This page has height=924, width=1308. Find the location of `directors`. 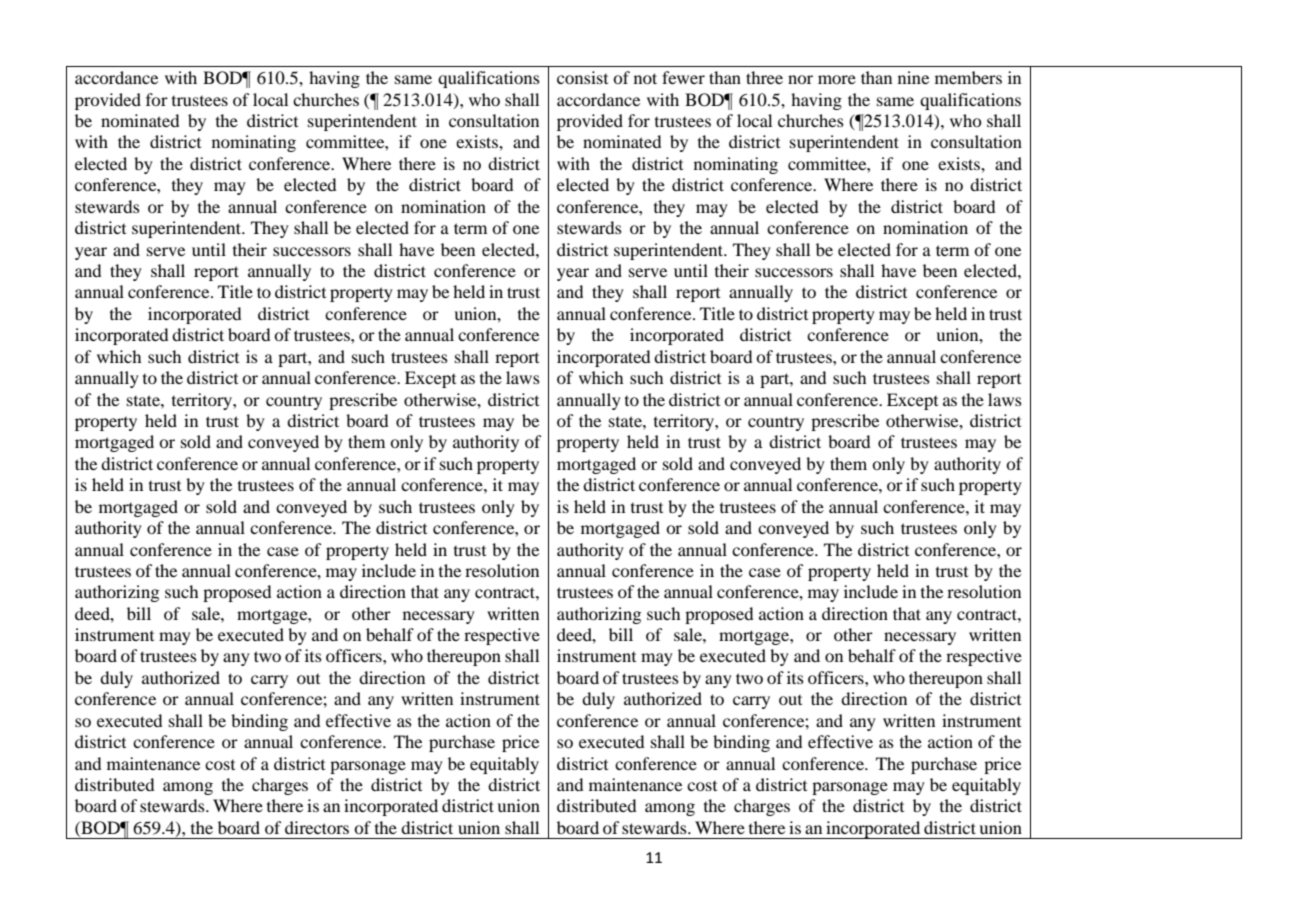

directors is located at coordinates (317, 827).
